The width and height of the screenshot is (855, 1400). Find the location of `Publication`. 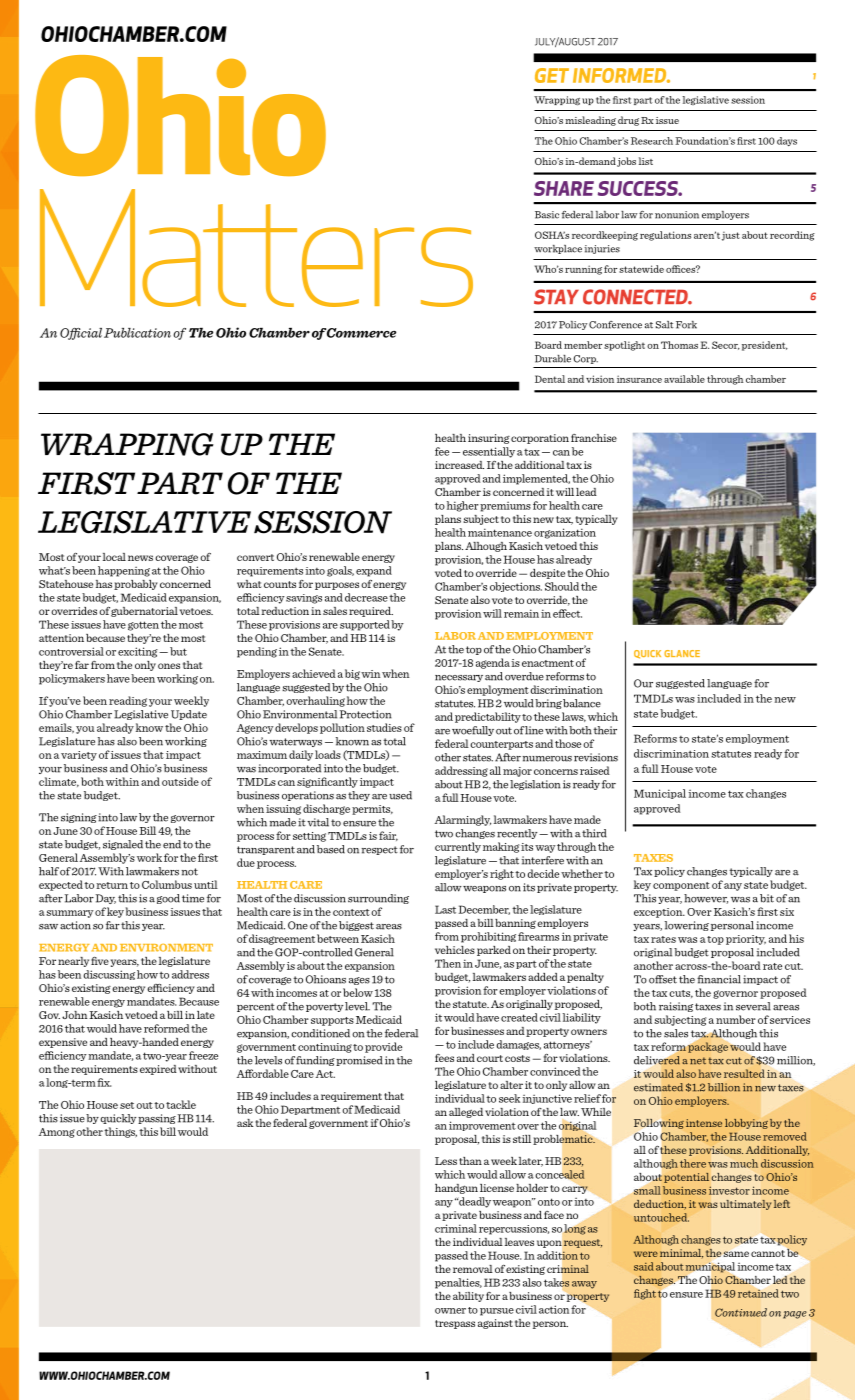

Publication is located at coordinates (137, 333).
